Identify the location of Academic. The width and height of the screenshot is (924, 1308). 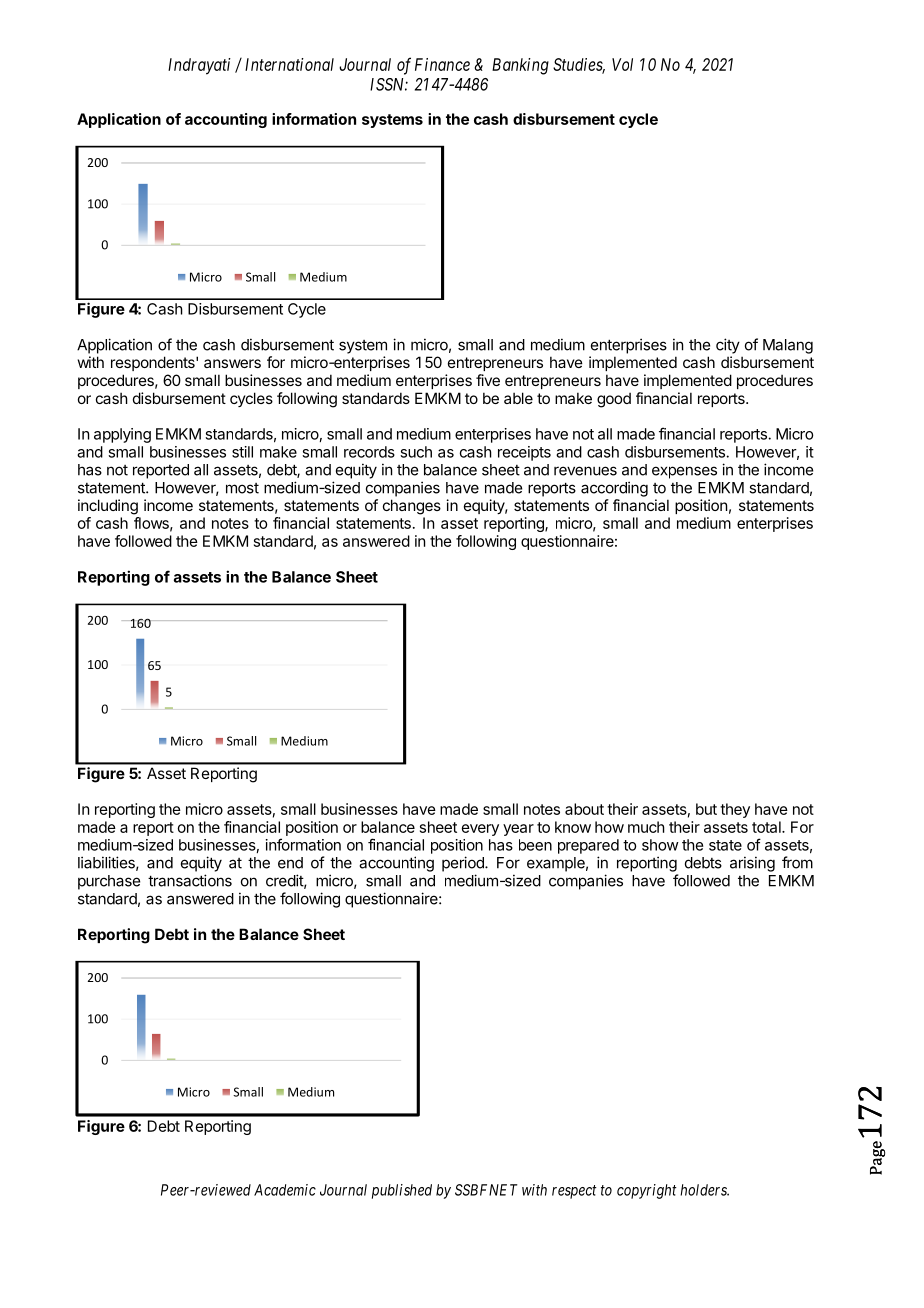
(285, 1190).
